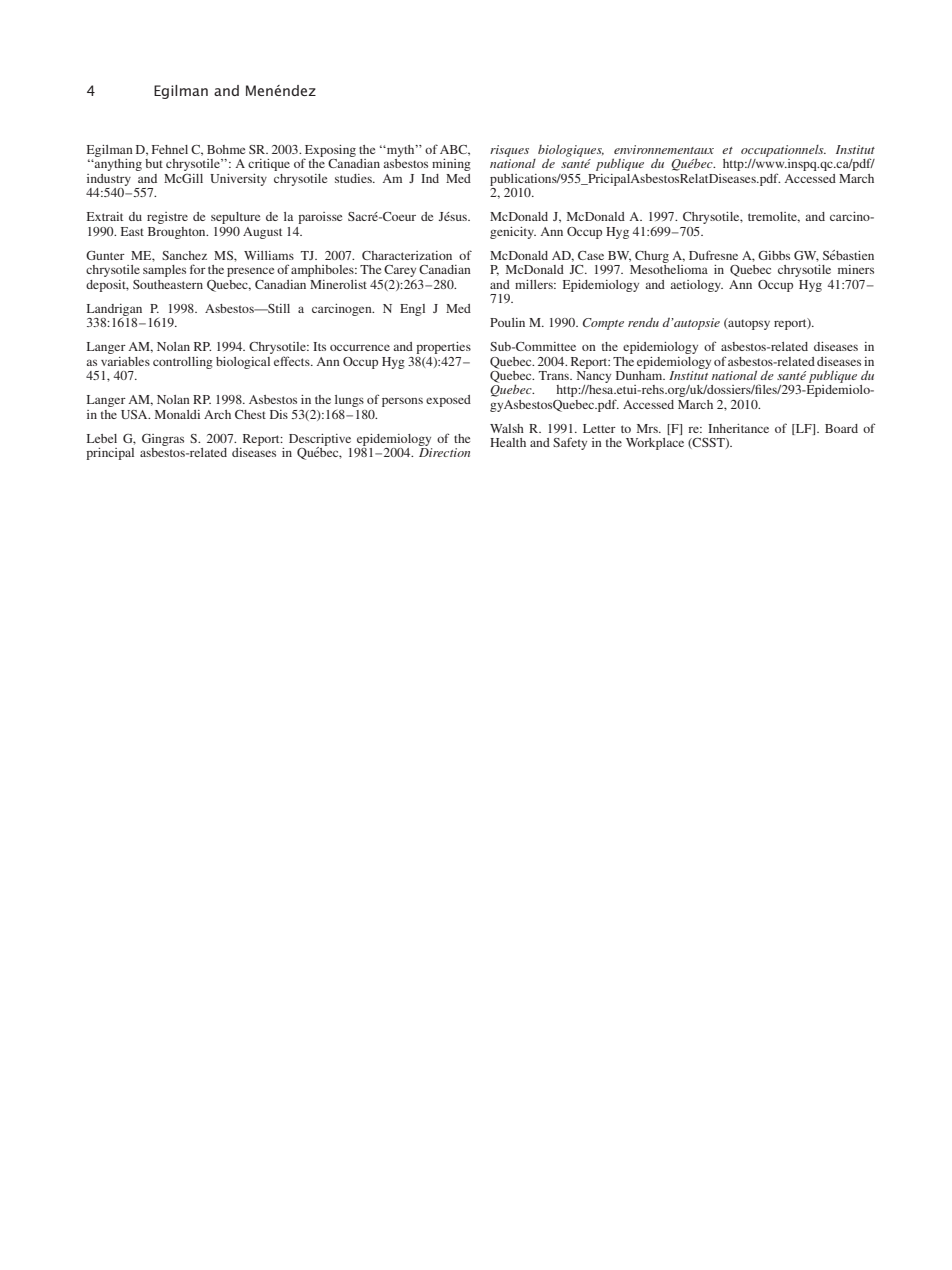 This image has width=952, height=1270. What do you see at coordinates (455, 150) in the image?
I see `ABC` at bounding box center [455, 150].
